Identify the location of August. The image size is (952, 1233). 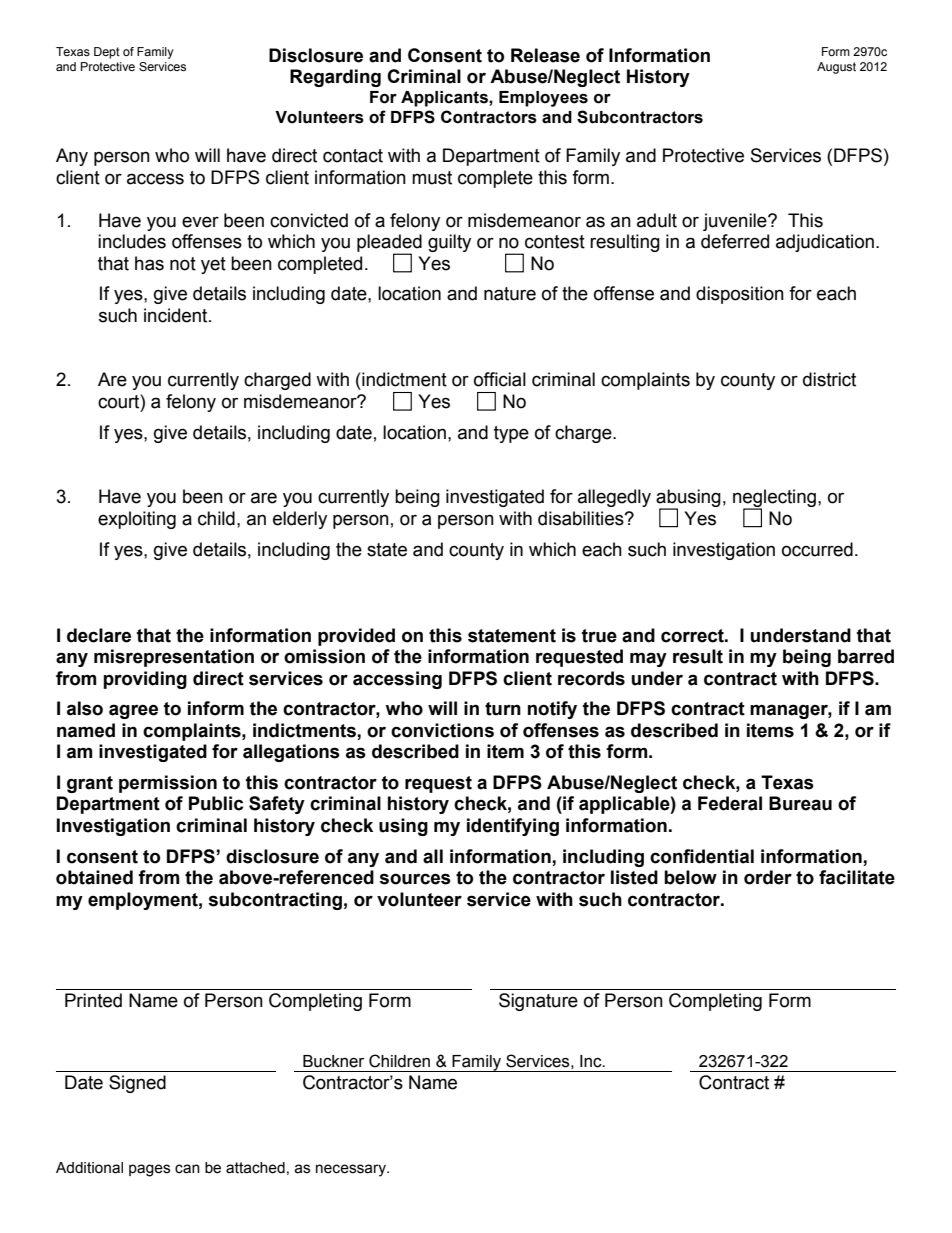
(836, 68).
